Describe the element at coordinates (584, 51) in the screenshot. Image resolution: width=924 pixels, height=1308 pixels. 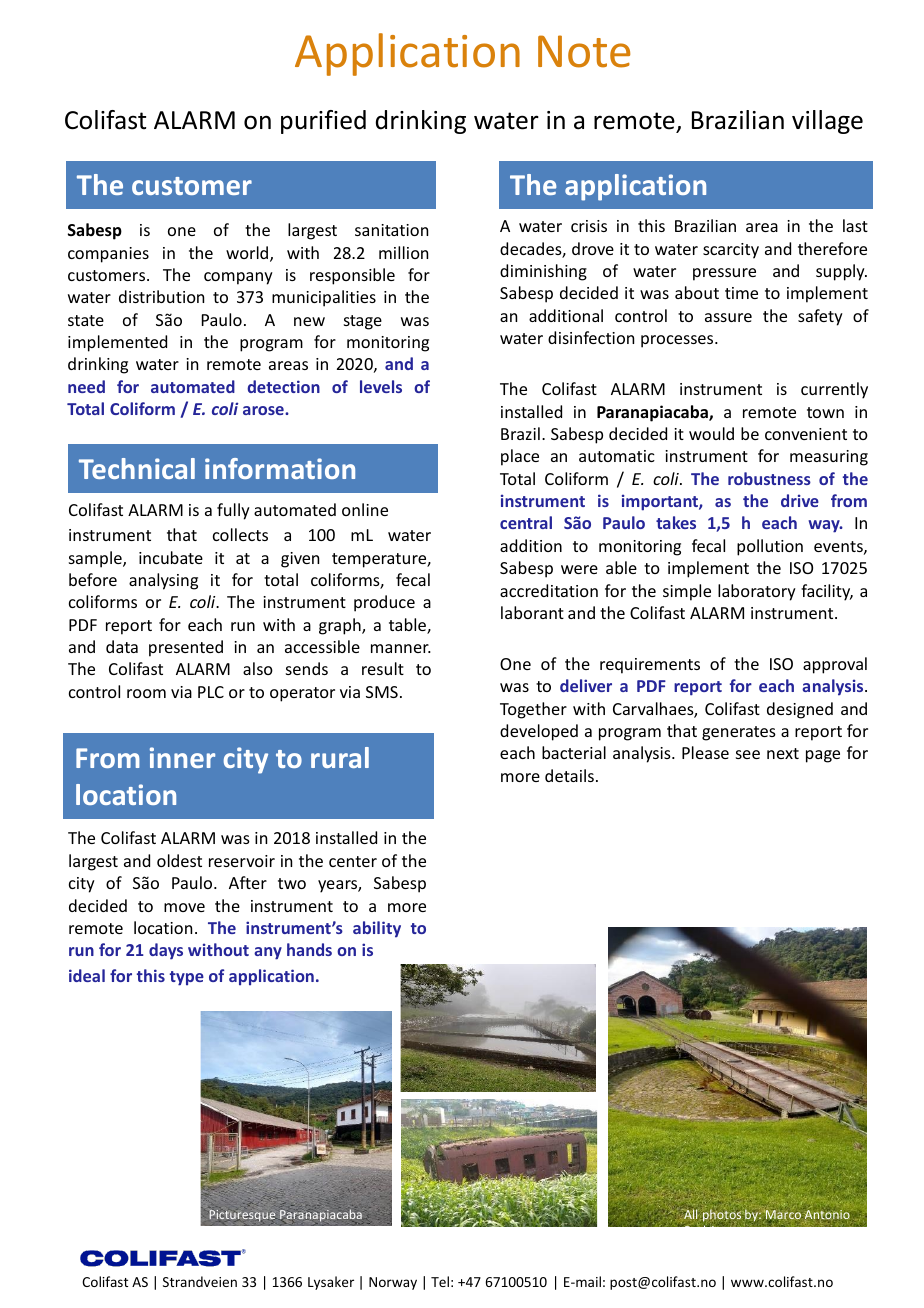
I see `Note` at that location.
